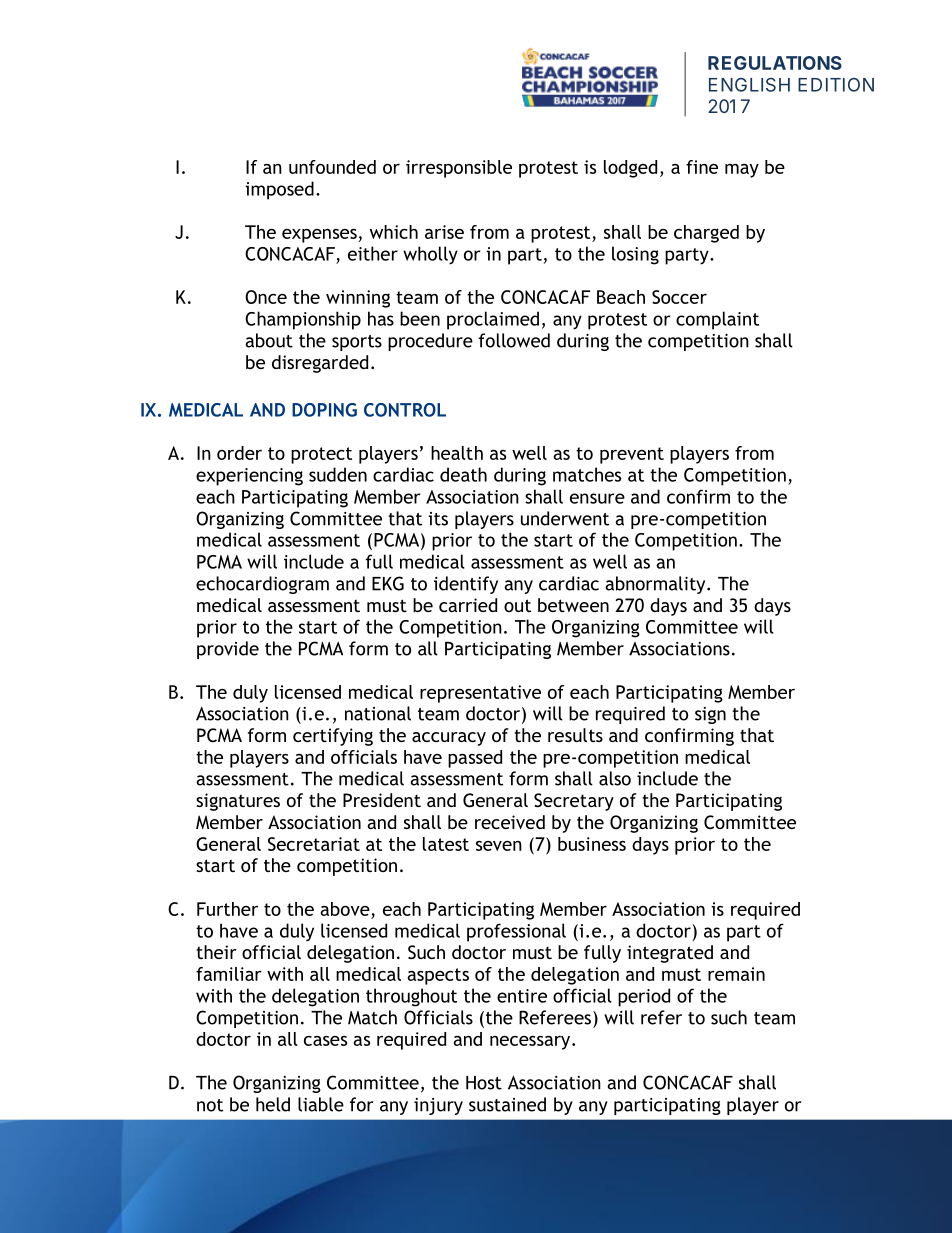 The height and width of the document is (1233, 952). Describe the element at coordinates (475, 759) in the document. I see `passed` at that location.
